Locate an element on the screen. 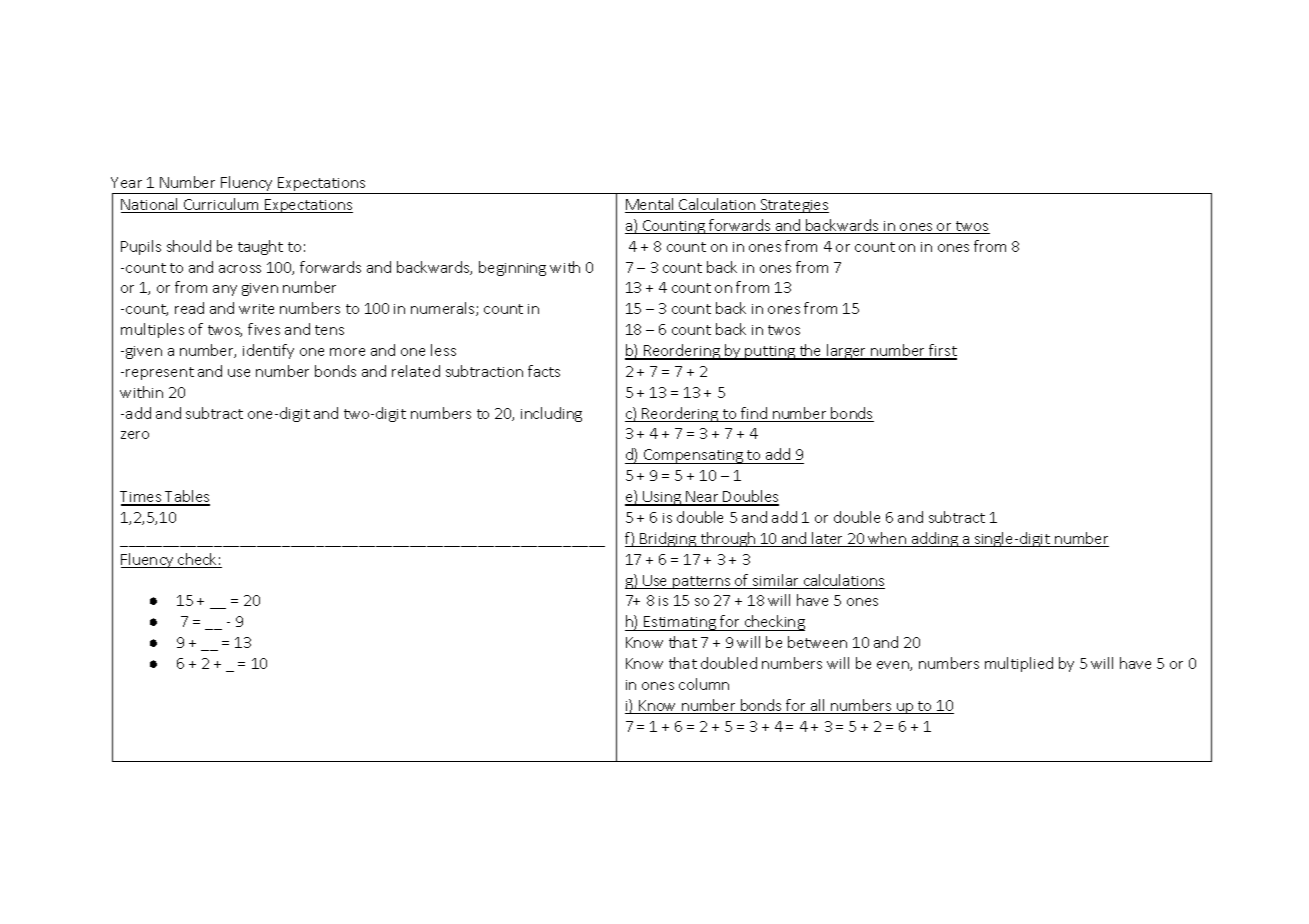  Curriculum is located at coordinates (222, 205).
